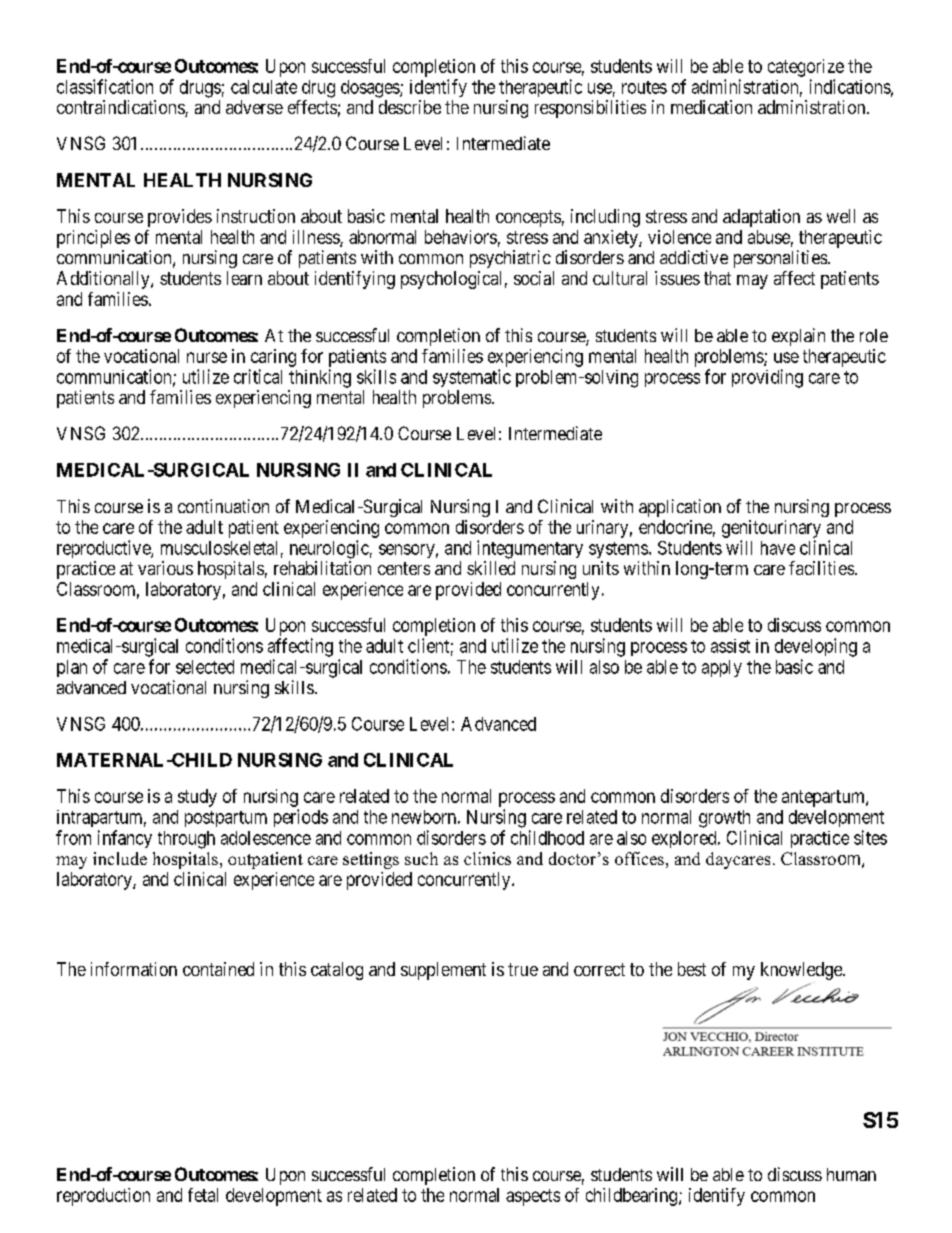  What do you see at coordinates (205, 667) in the screenshot?
I see `selected` at bounding box center [205, 667].
